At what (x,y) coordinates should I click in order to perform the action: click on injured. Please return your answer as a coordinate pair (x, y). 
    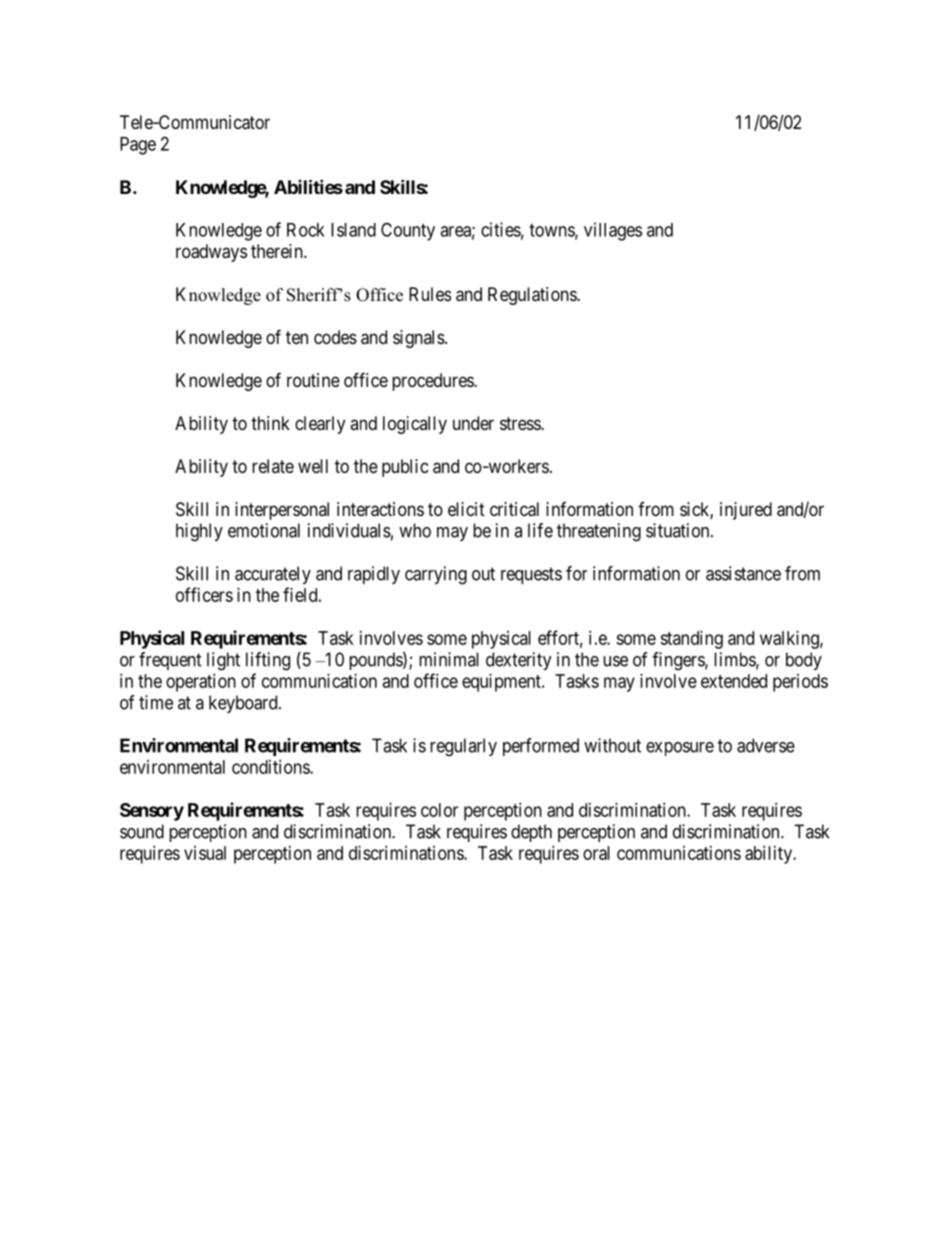
    Looking at the image, I should click on (746, 511).
